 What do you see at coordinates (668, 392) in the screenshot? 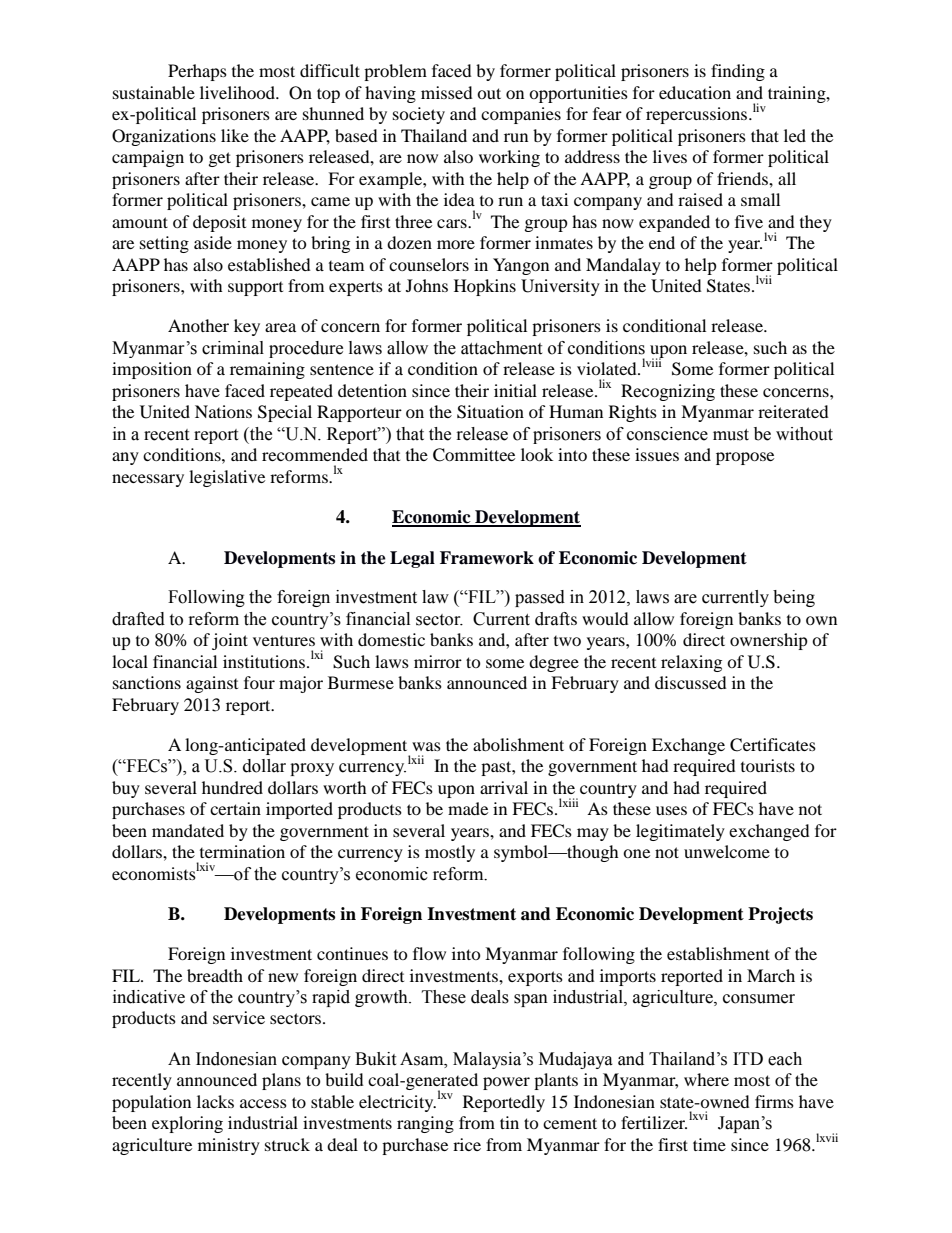
I see `Recognizing` at bounding box center [668, 392].
